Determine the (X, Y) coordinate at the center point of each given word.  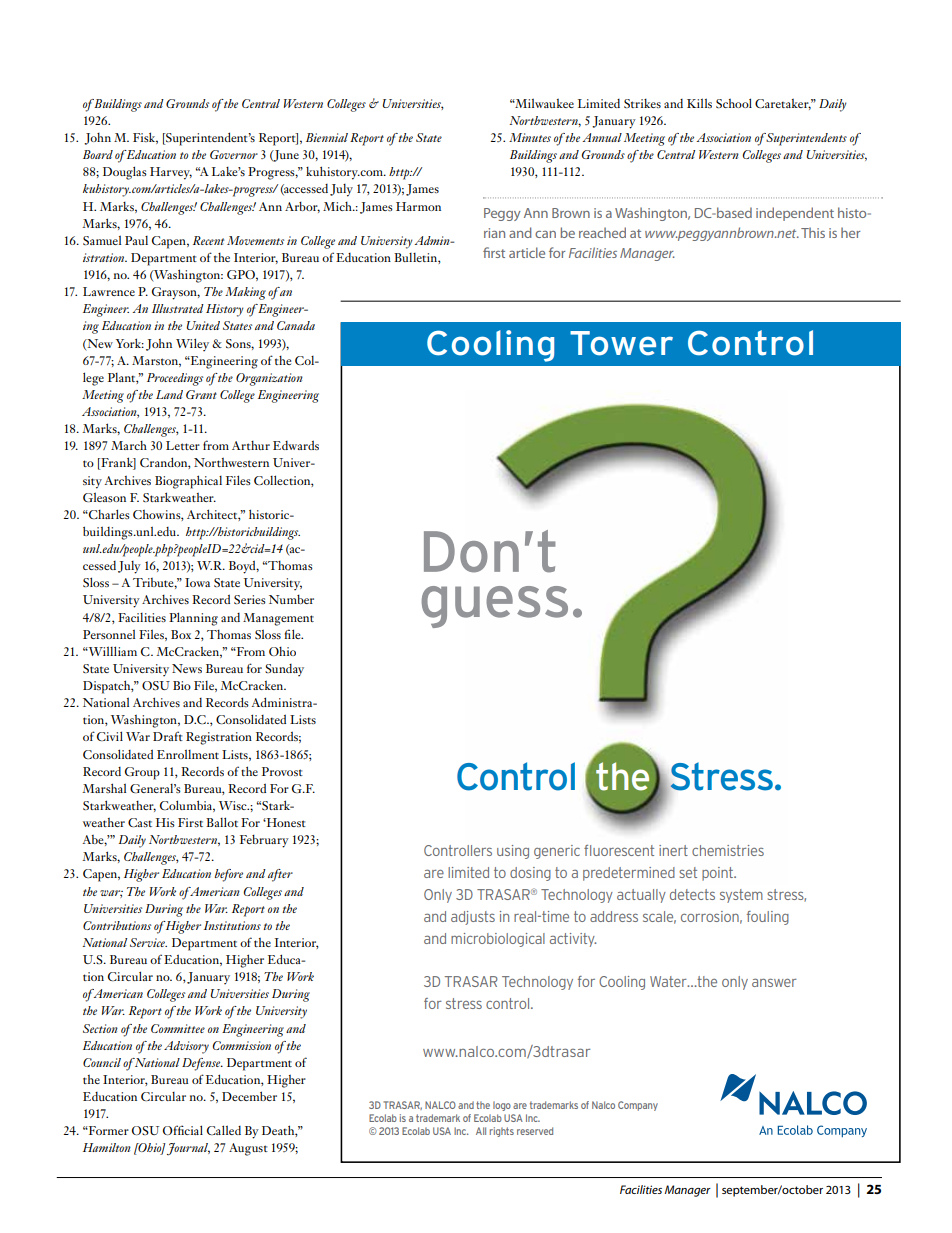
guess (495, 607)
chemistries (728, 850)
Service (148, 942)
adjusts (473, 918)
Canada (296, 325)
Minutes (530, 137)
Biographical (188, 482)
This (813, 232)
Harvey (171, 173)
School (734, 103)
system (741, 896)
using (513, 852)
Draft (168, 736)
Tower (621, 343)
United (203, 325)
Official (183, 1130)
